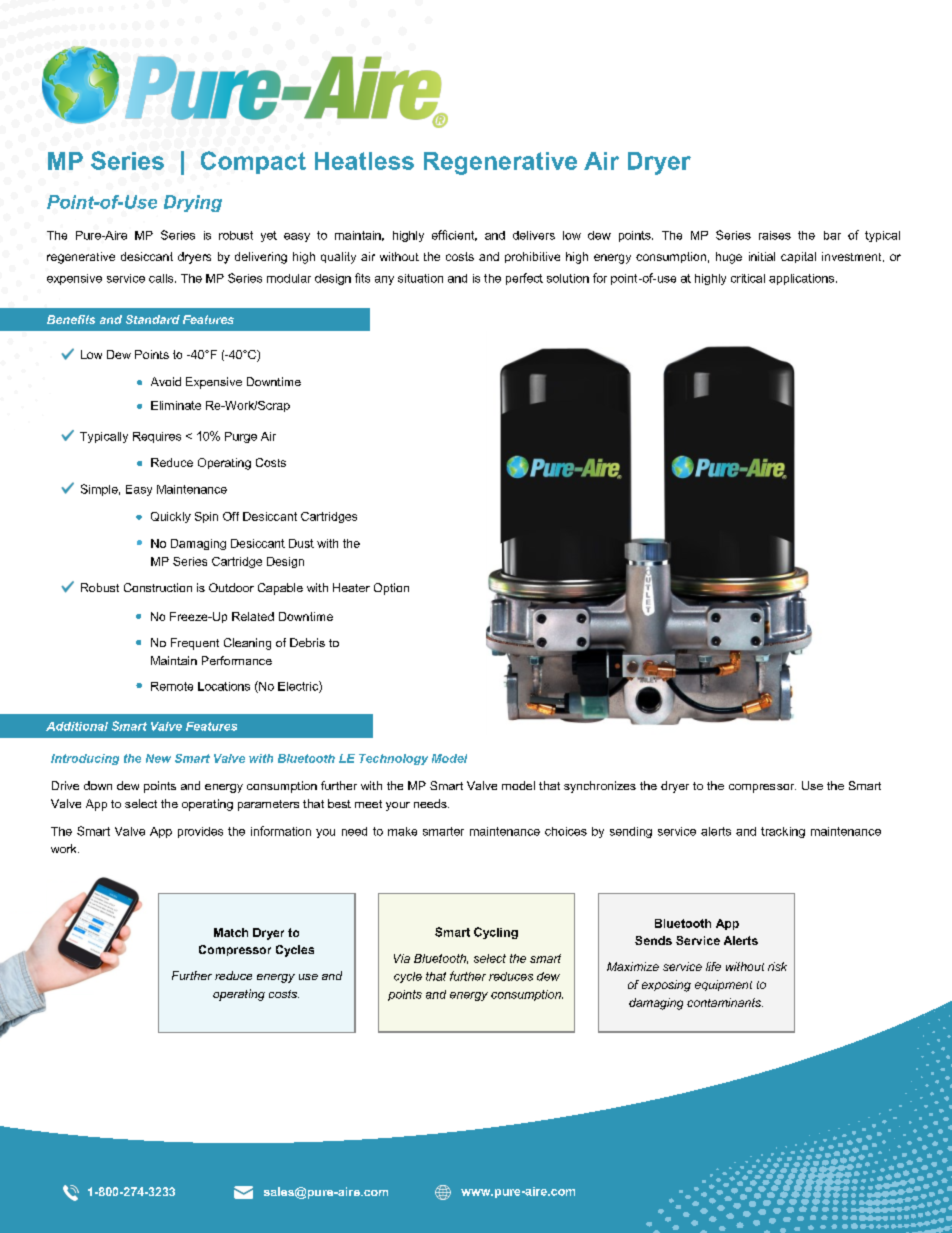 This screenshot has height=1233, width=952. What do you see at coordinates (803, 279) in the screenshot?
I see `applications` at bounding box center [803, 279].
